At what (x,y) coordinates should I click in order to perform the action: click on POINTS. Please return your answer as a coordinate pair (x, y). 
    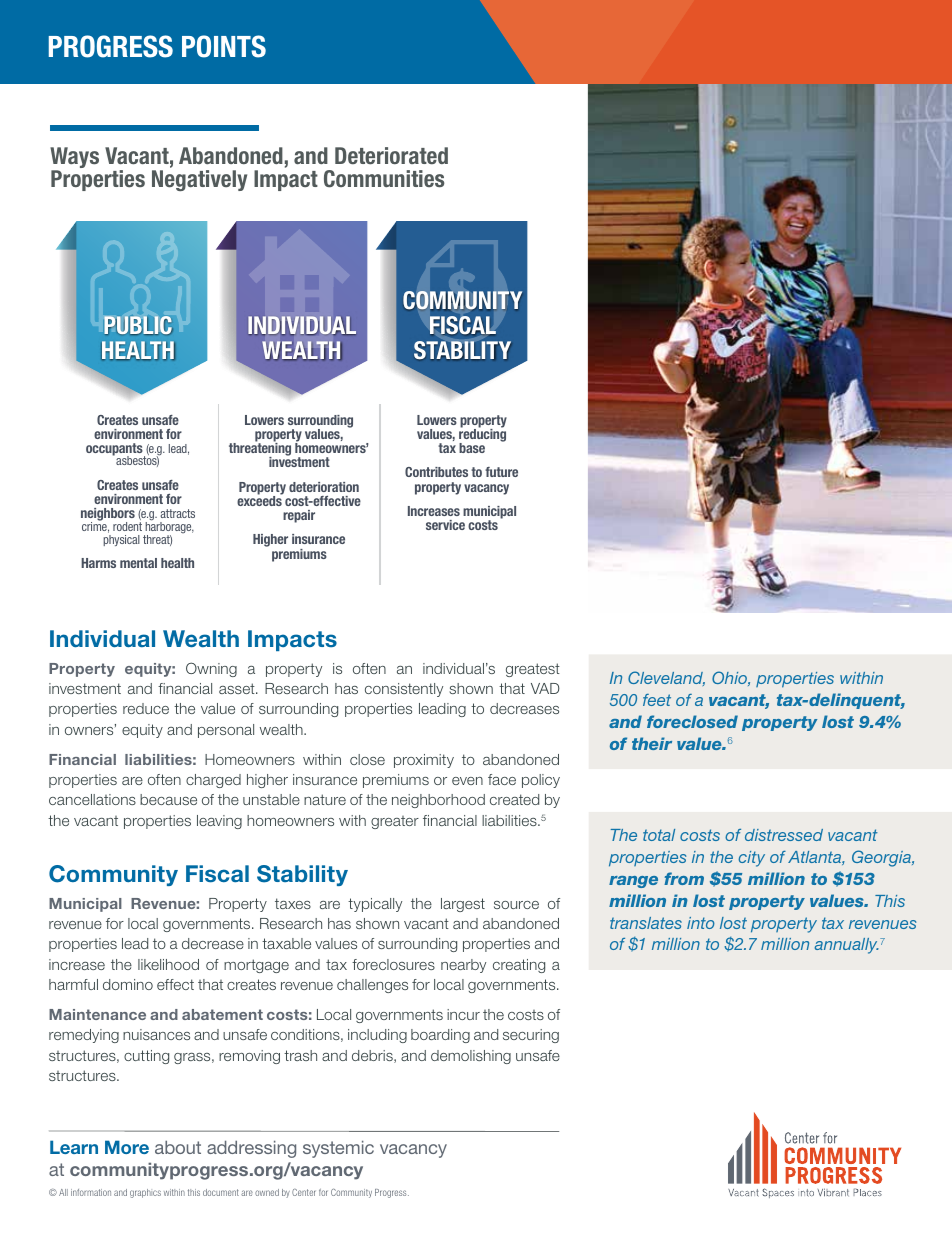
    Looking at the image, I should click on (224, 46).
